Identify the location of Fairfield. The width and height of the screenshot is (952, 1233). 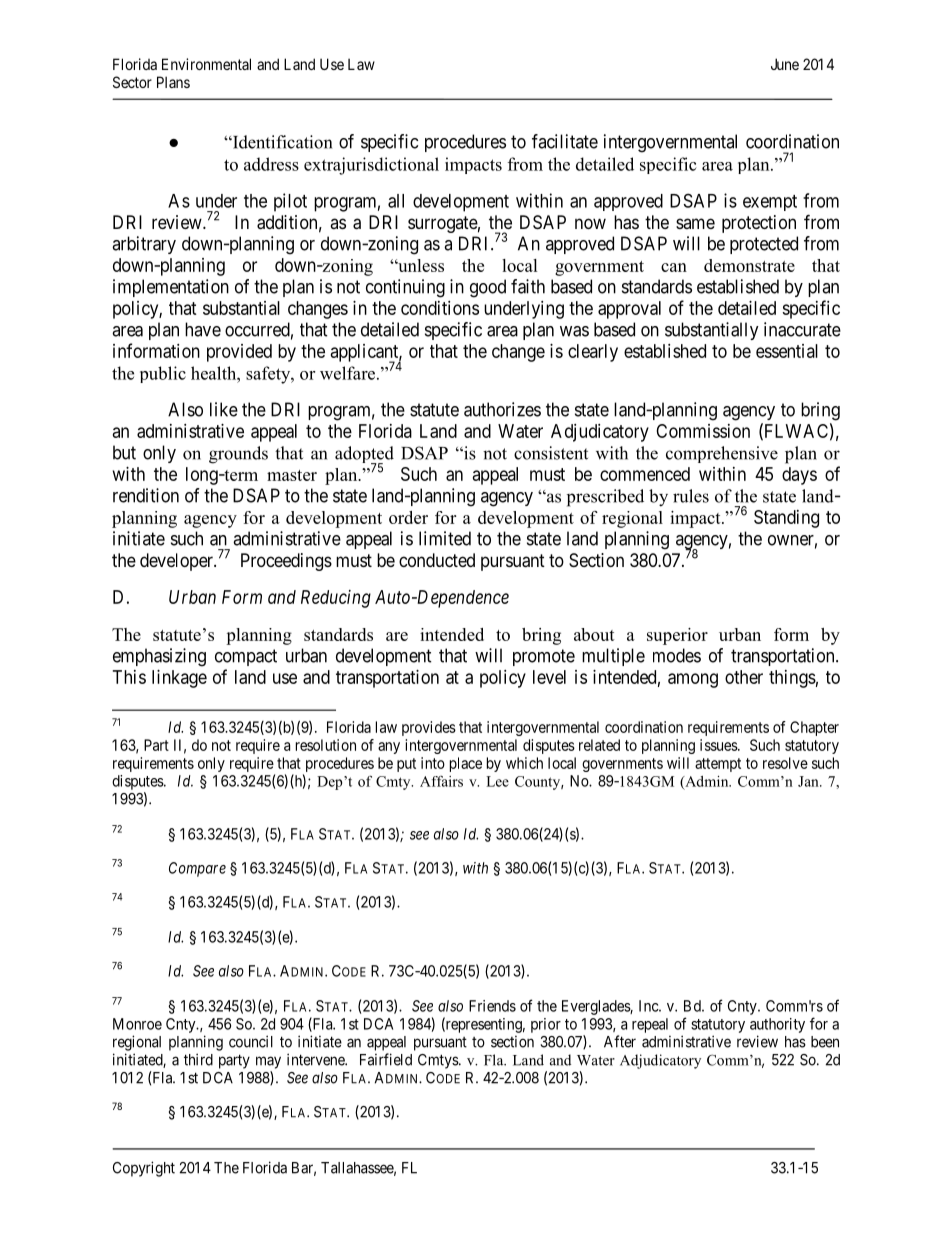
(386, 1059).
